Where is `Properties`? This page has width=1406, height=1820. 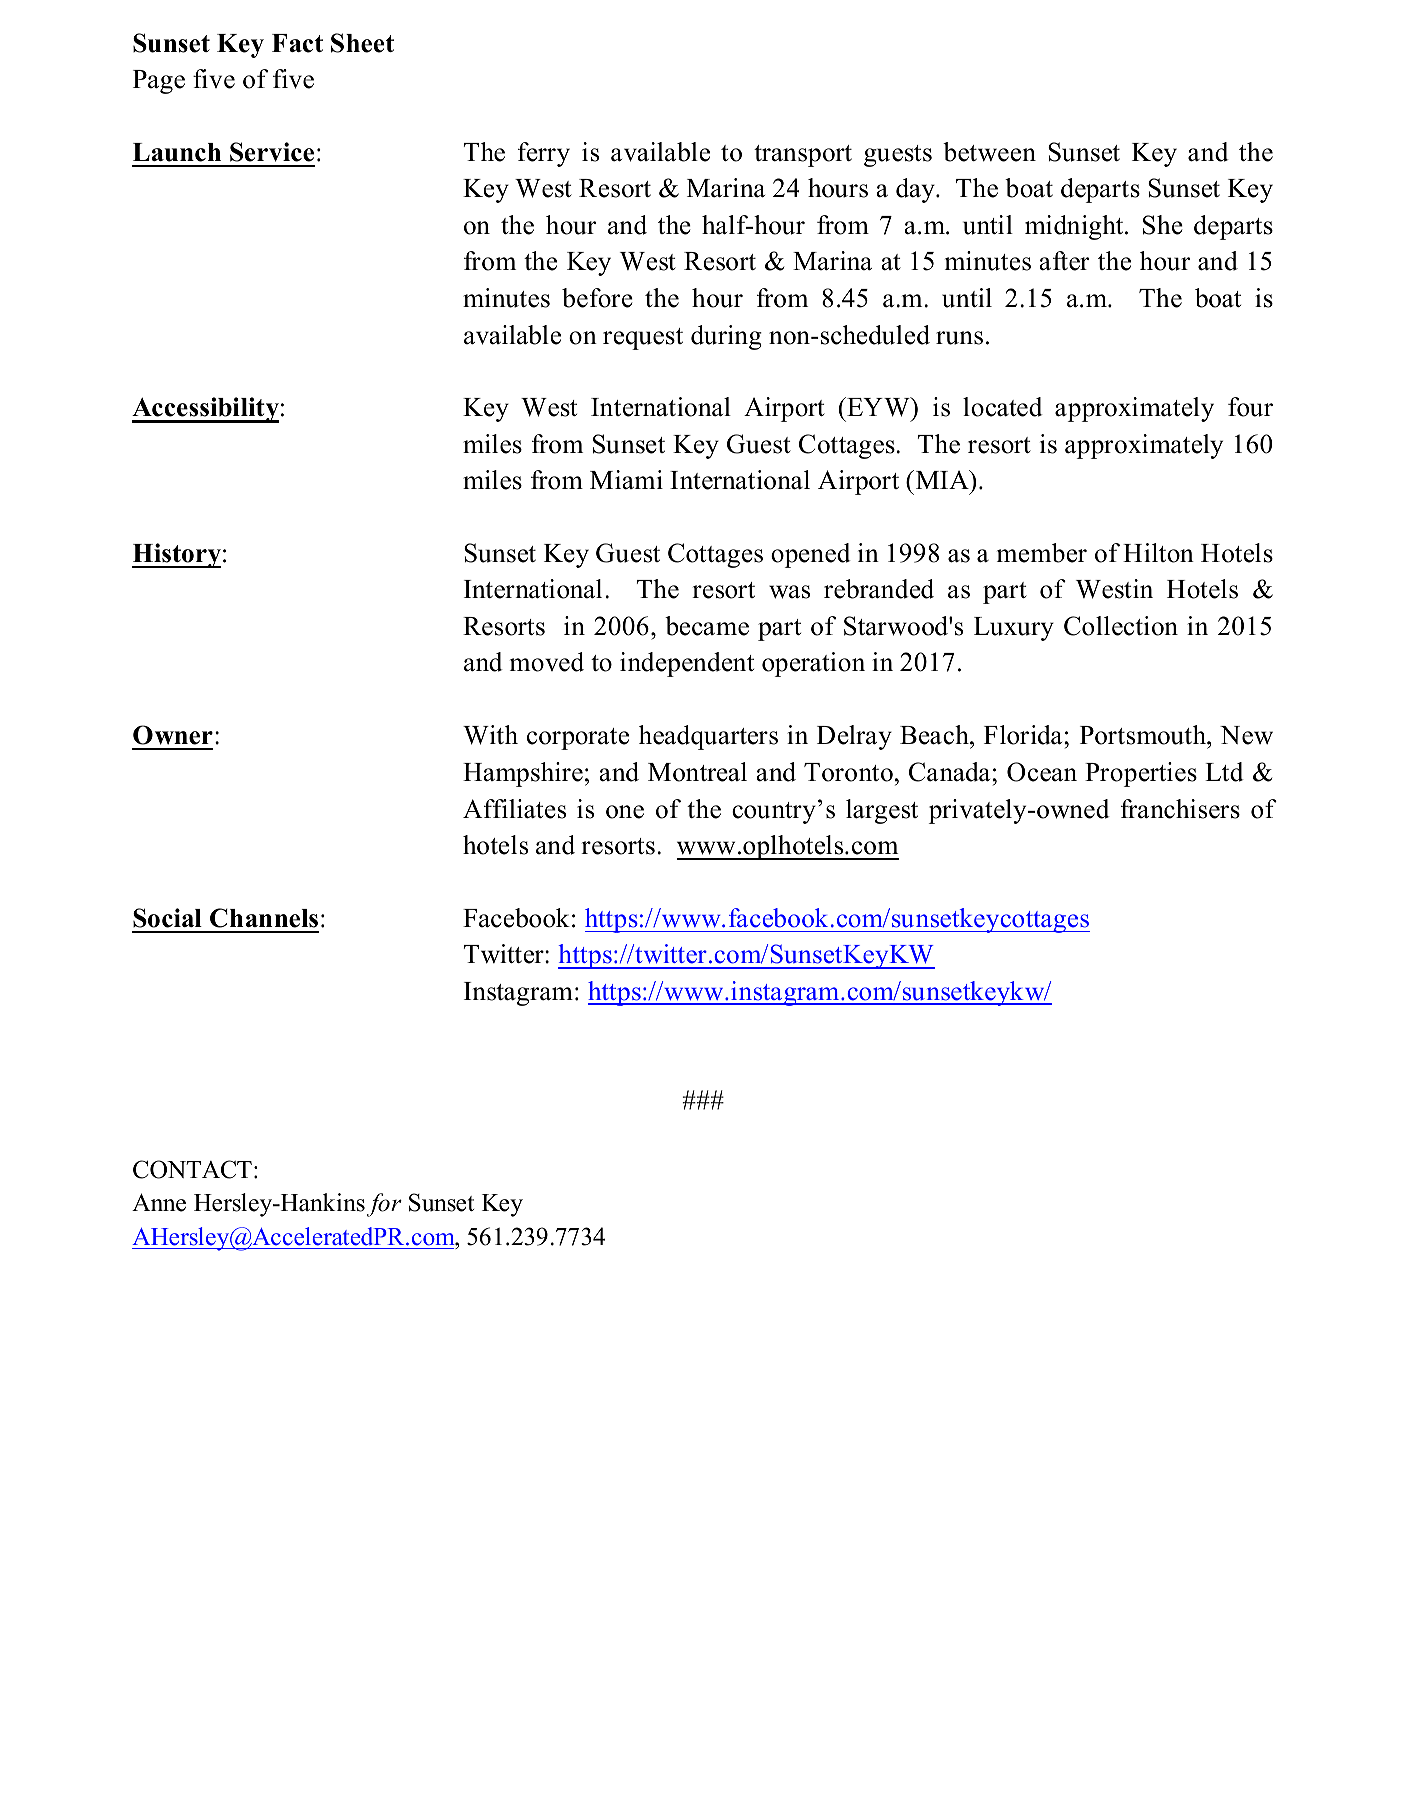
Properties is located at coordinates (1141, 774).
